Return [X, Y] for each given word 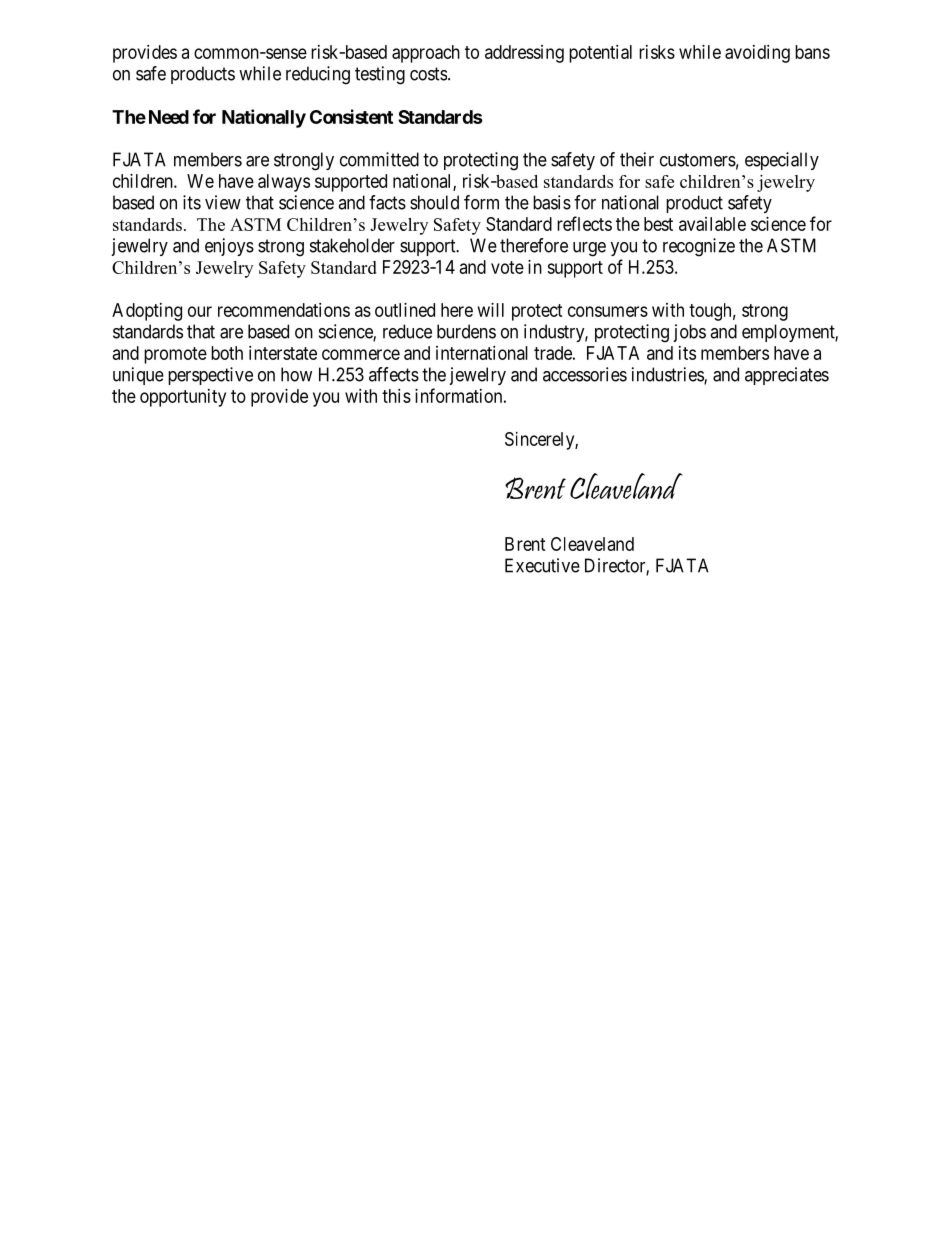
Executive [542, 565]
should [434, 202]
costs [428, 74]
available [712, 224]
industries [668, 375]
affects [394, 374]
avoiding [757, 54]
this [396, 396]
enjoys [229, 247]
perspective [210, 376]
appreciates [787, 376]
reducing [318, 75]
